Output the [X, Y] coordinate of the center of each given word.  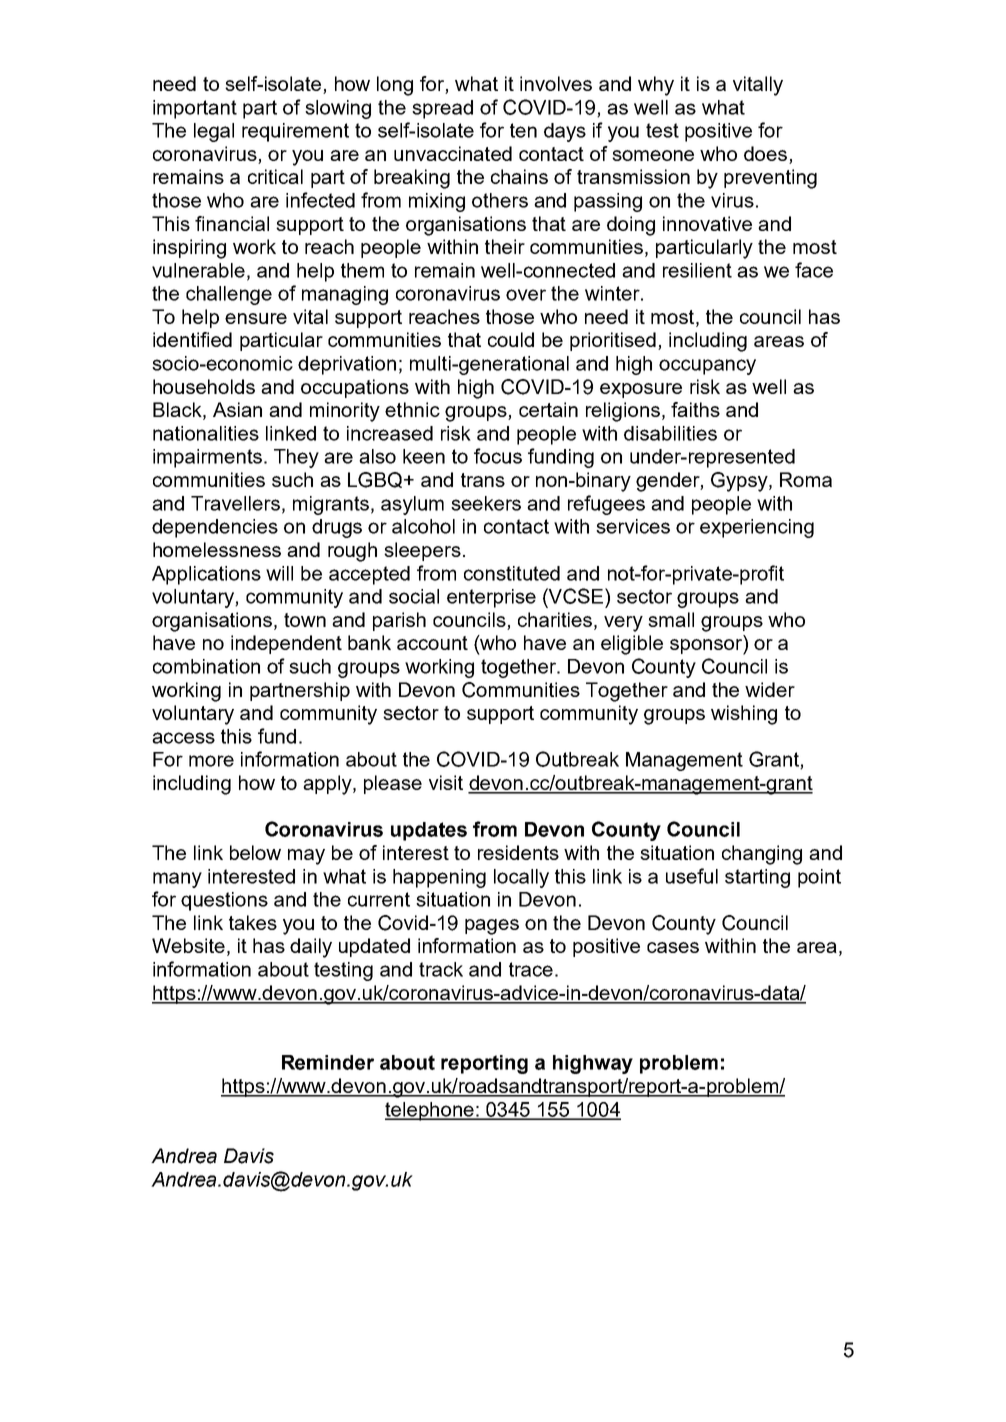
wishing [744, 715]
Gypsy [740, 482]
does [765, 153]
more [211, 761]
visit [446, 782]
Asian [237, 409]
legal [214, 132]
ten [523, 130]
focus [498, 456]
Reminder [328, 1062]
